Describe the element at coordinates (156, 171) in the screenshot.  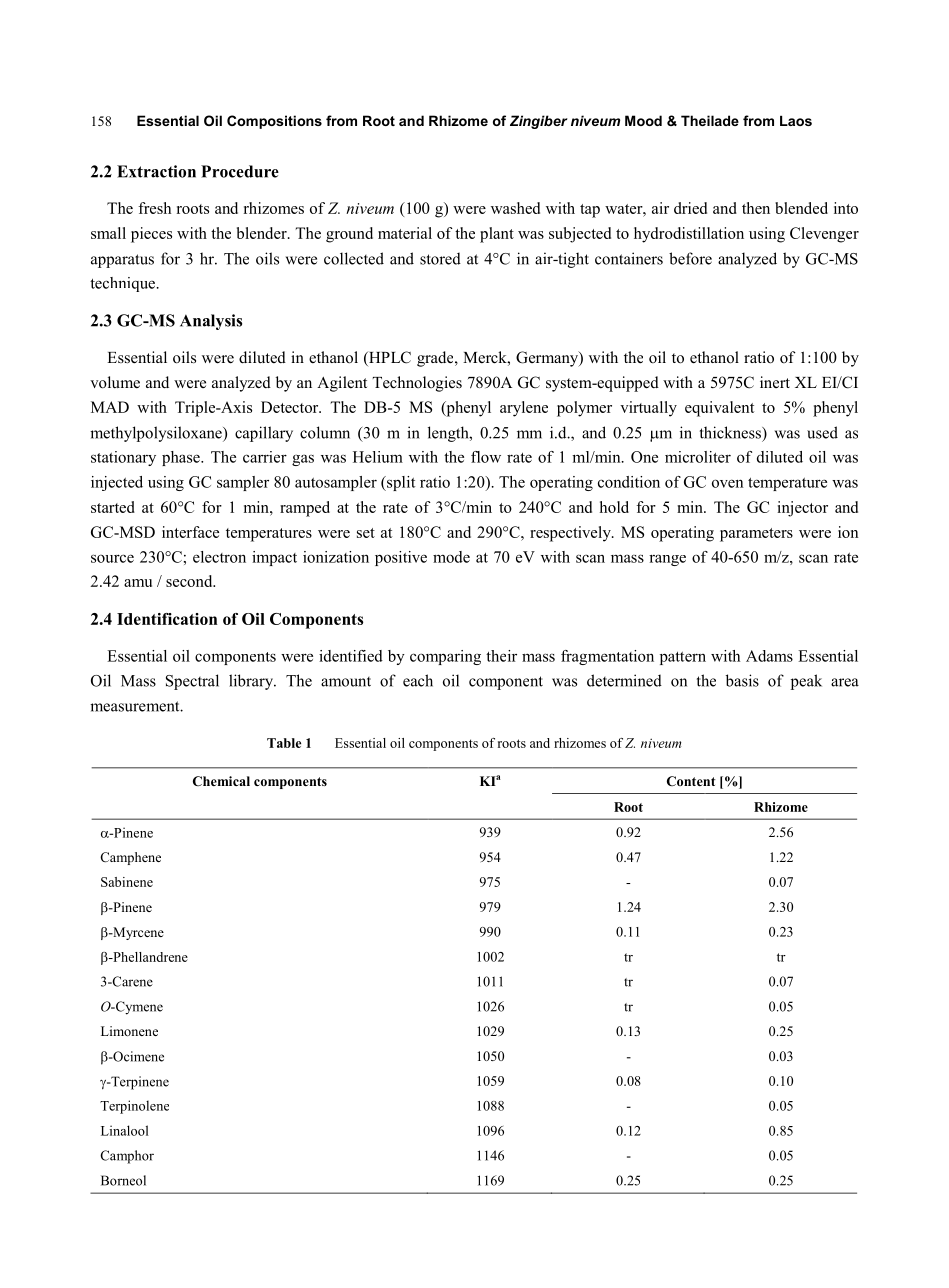
I see `Extraction` at that location.
